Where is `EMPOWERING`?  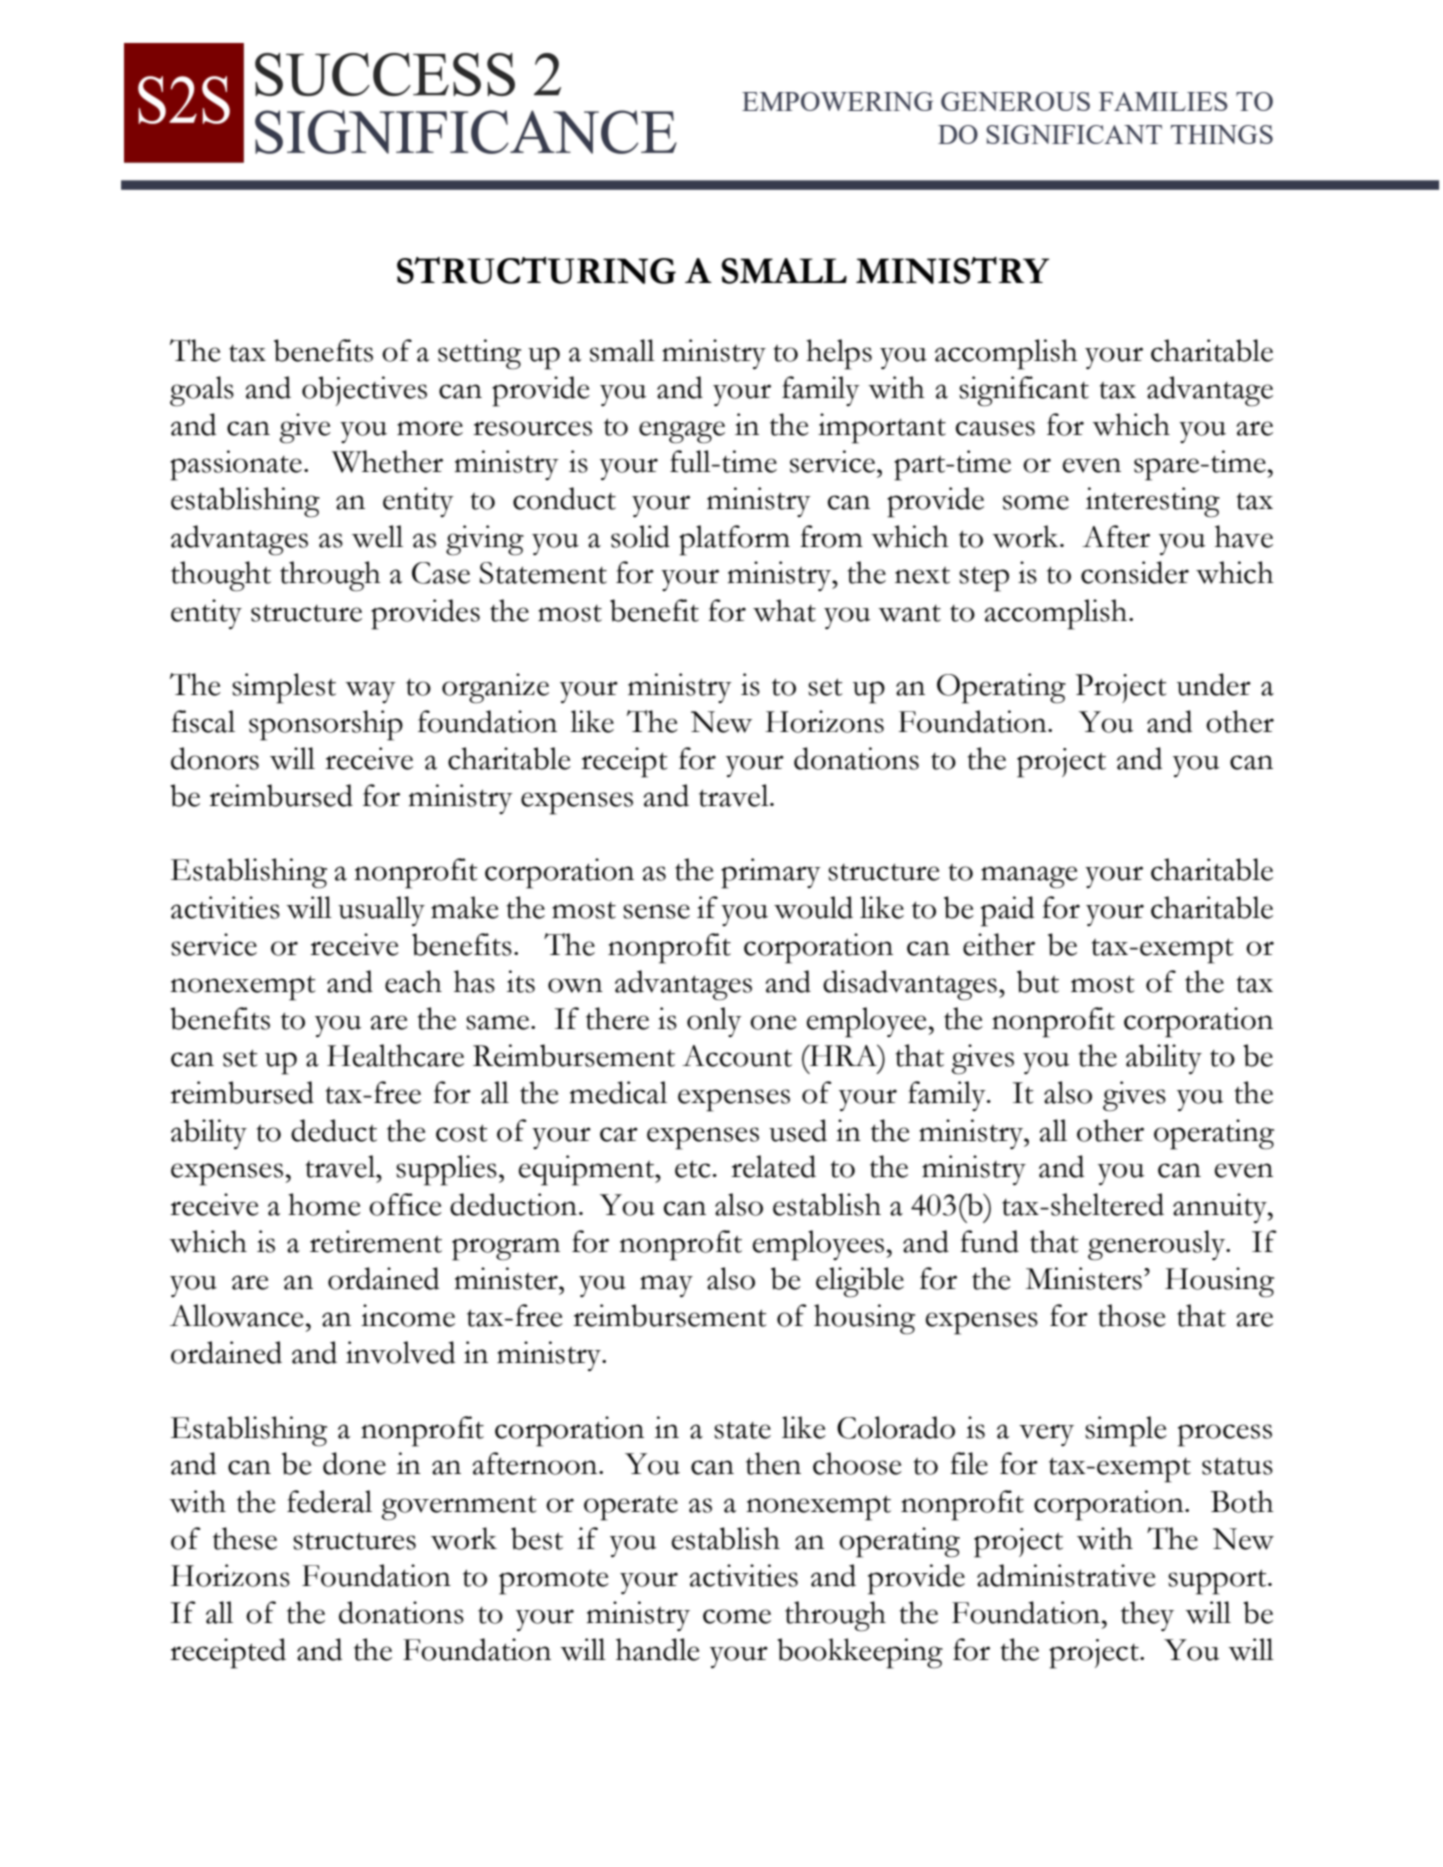 EMPOWERING is located at coordinates (837, 101).
